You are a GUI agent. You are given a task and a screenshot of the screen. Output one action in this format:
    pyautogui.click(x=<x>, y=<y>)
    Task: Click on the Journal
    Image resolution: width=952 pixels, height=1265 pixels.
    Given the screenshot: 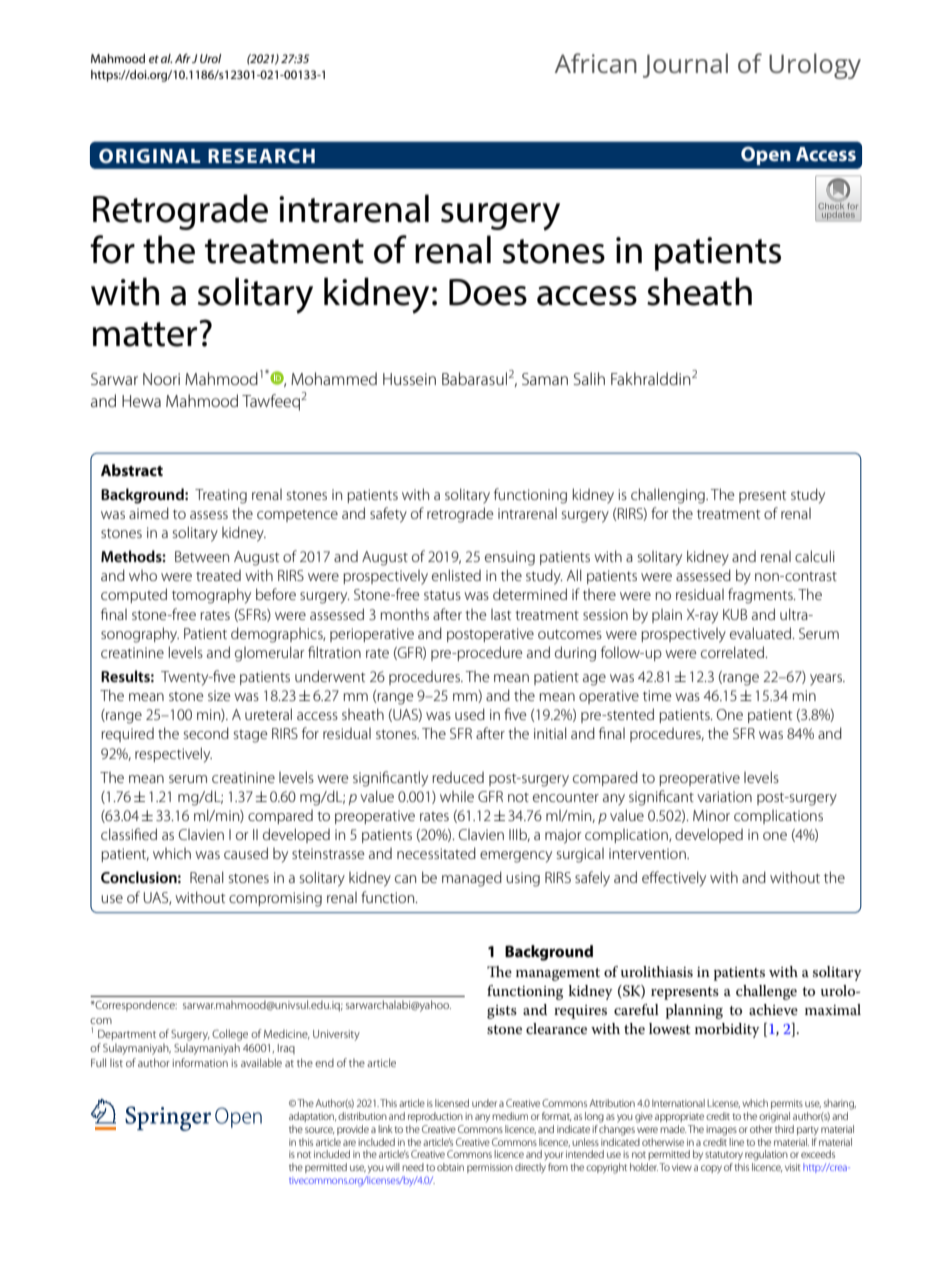 What is the action you would take?
    pyautogui.click(x=685, y=65)
